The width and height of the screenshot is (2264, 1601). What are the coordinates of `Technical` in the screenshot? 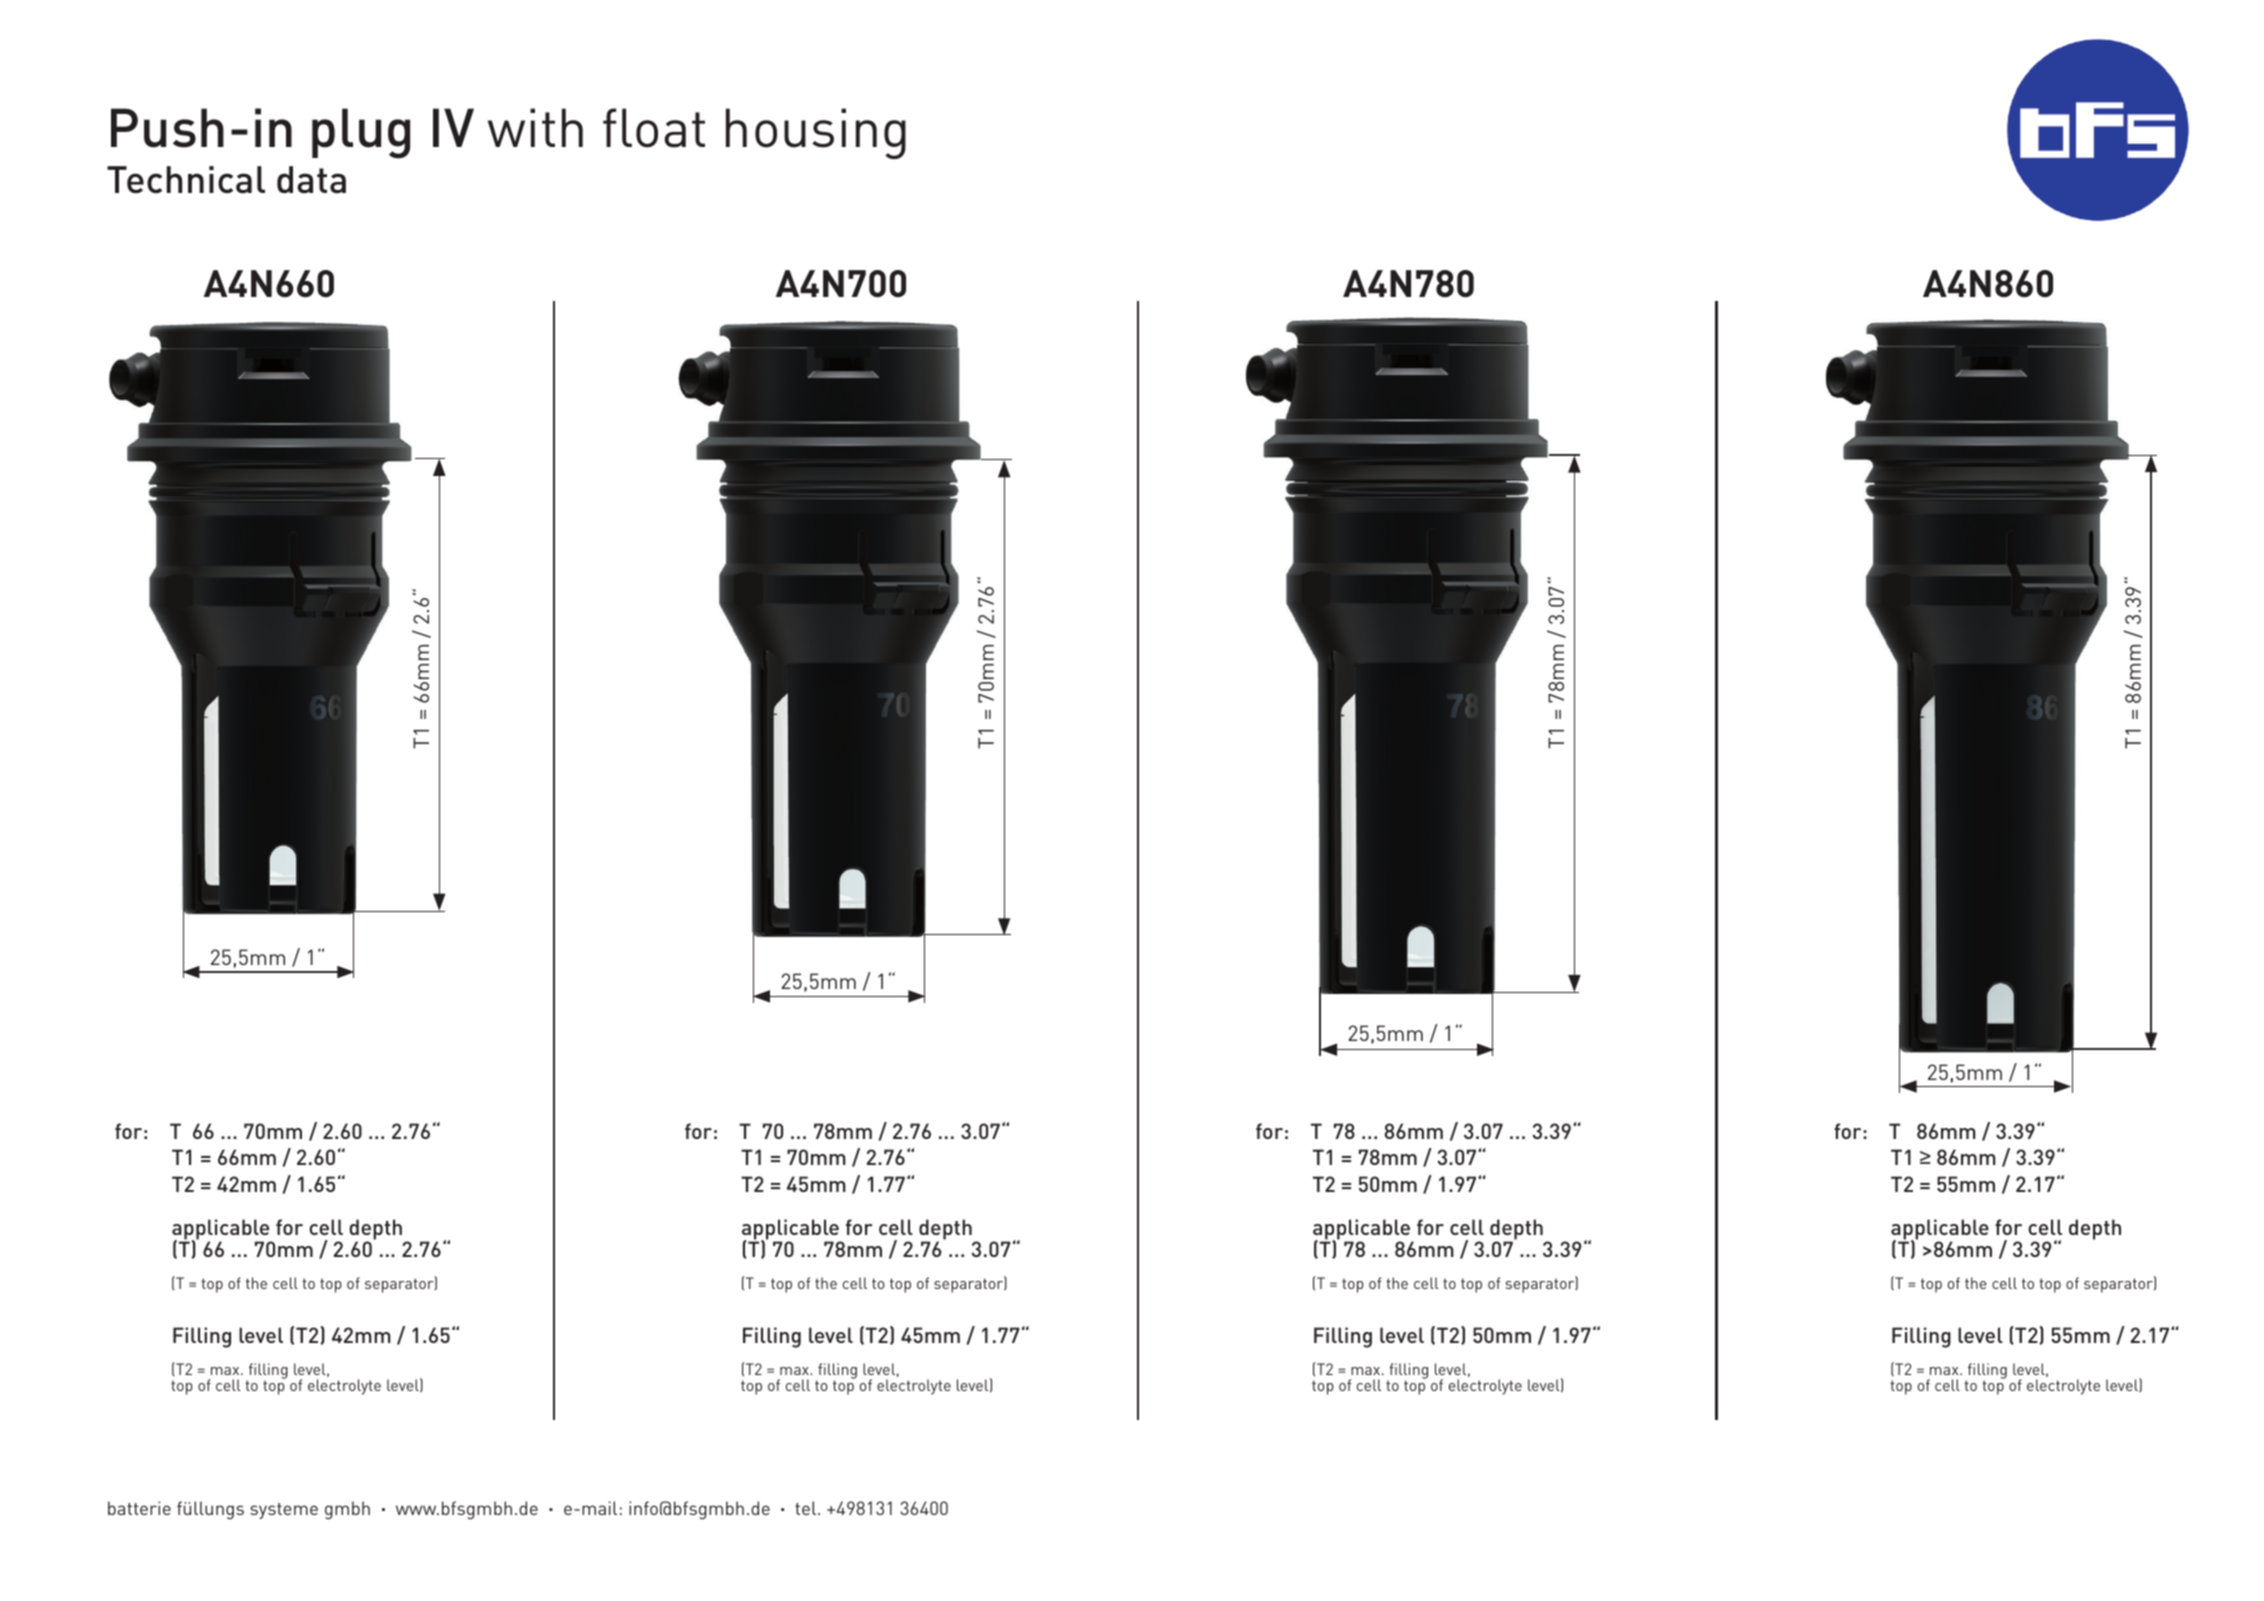 It's located at (186, 179).
